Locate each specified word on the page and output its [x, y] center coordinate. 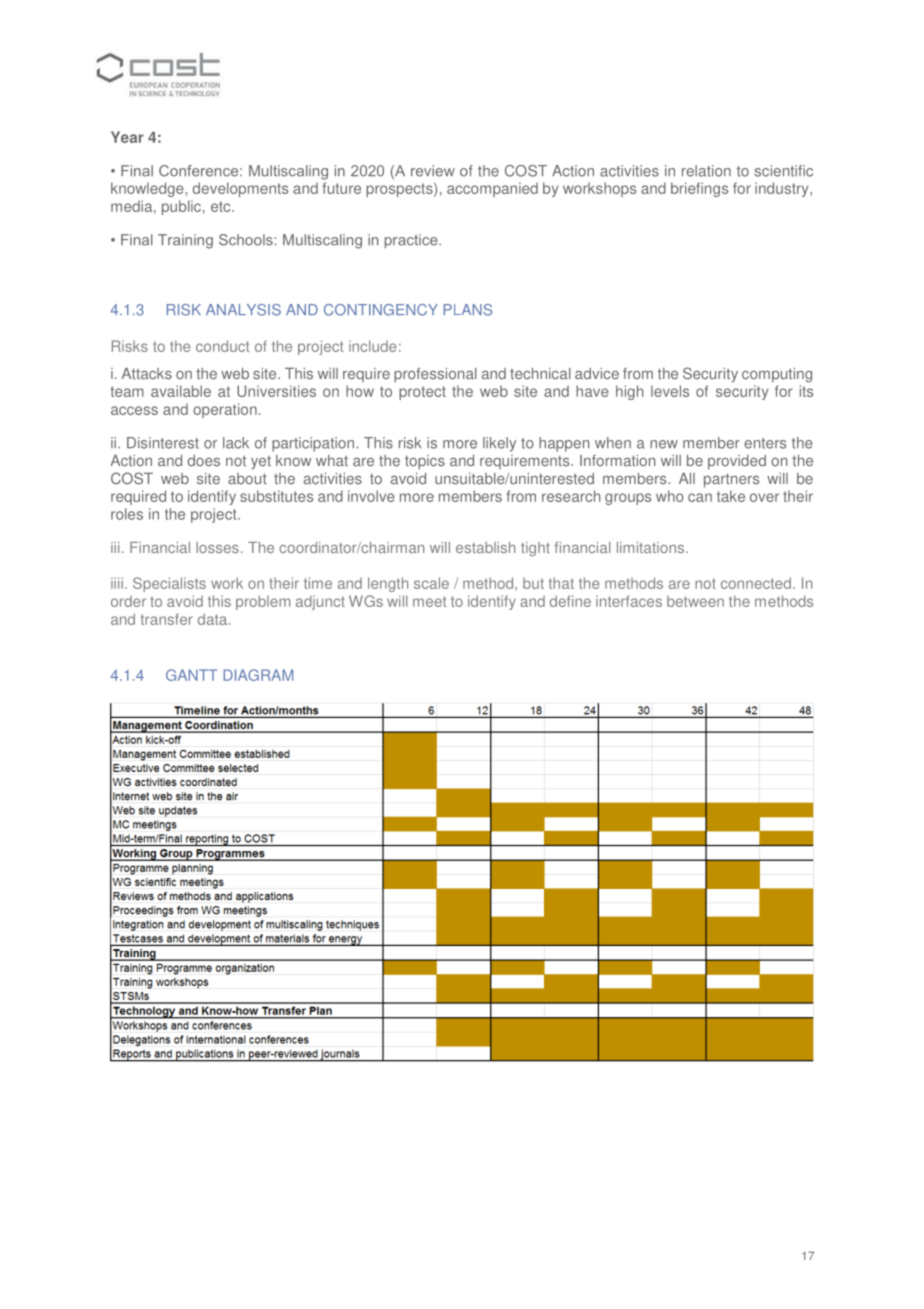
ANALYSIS [243, 310]
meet [430, 601]
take [731, 496]
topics [425, 462]
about [247, 479]
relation [706, 171]
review [433, 171]
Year [127, 137]
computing [777, 375]
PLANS [468, 310]
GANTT [191, 675]
